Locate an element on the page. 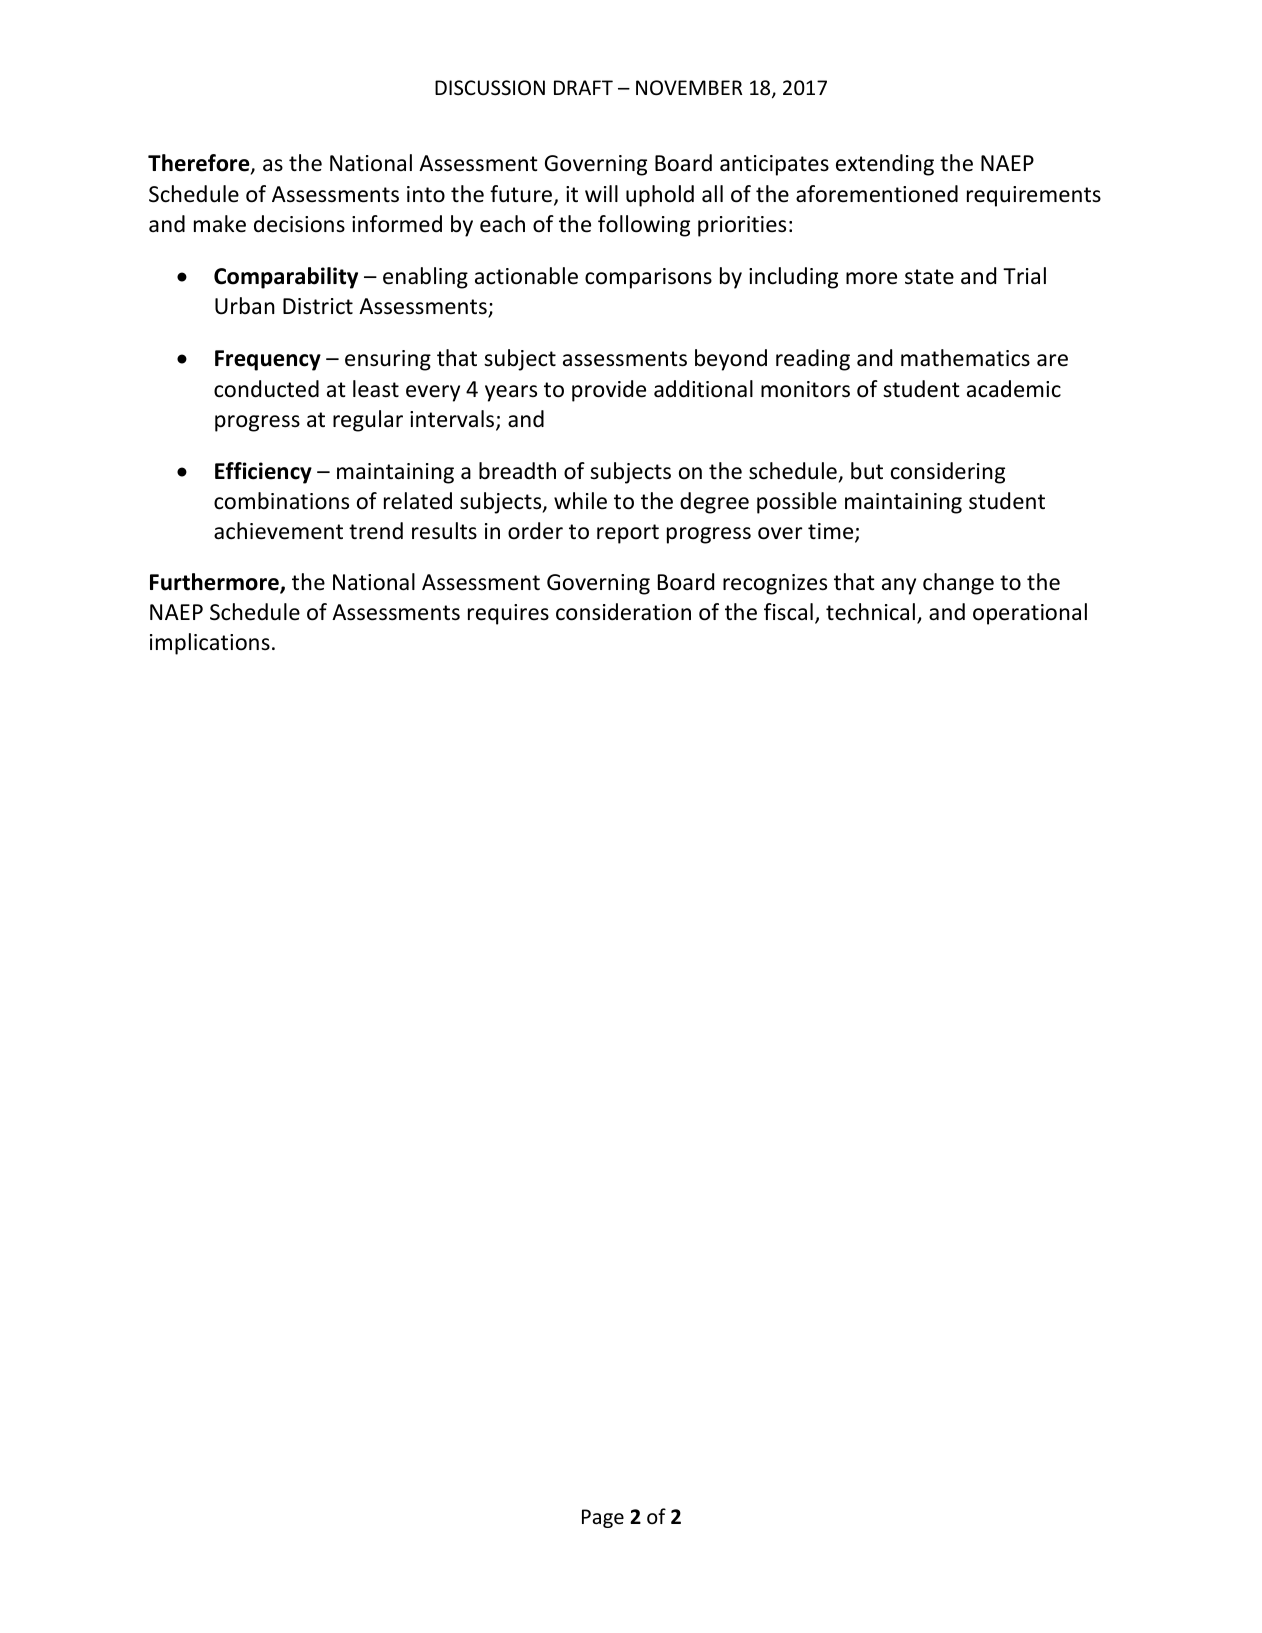 Image resolution: width=1262 pixels, height=1633 pixels. requires is located at coordinates (508, 614).
